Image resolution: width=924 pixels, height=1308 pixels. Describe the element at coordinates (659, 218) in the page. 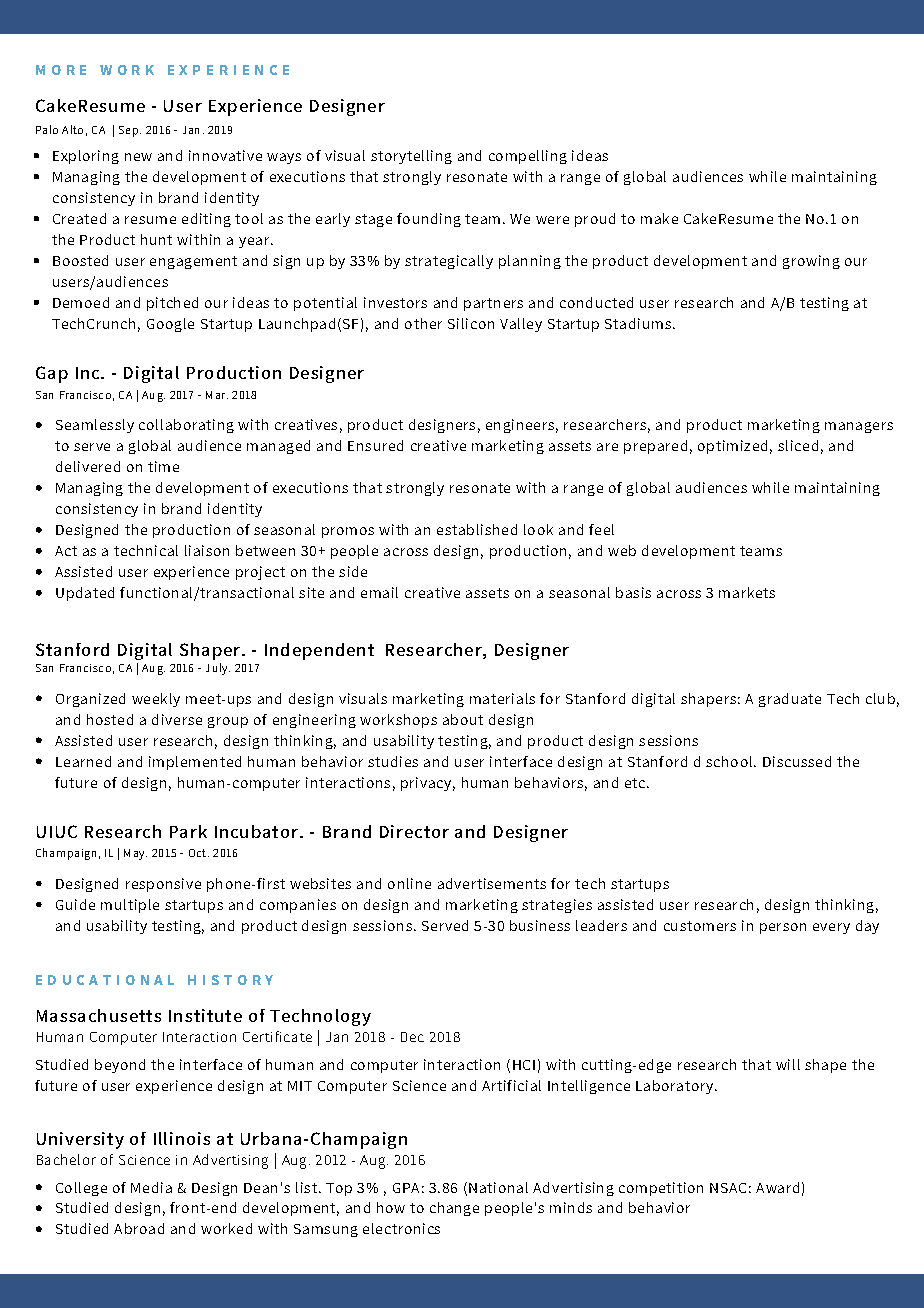

I see `make` at that location.
